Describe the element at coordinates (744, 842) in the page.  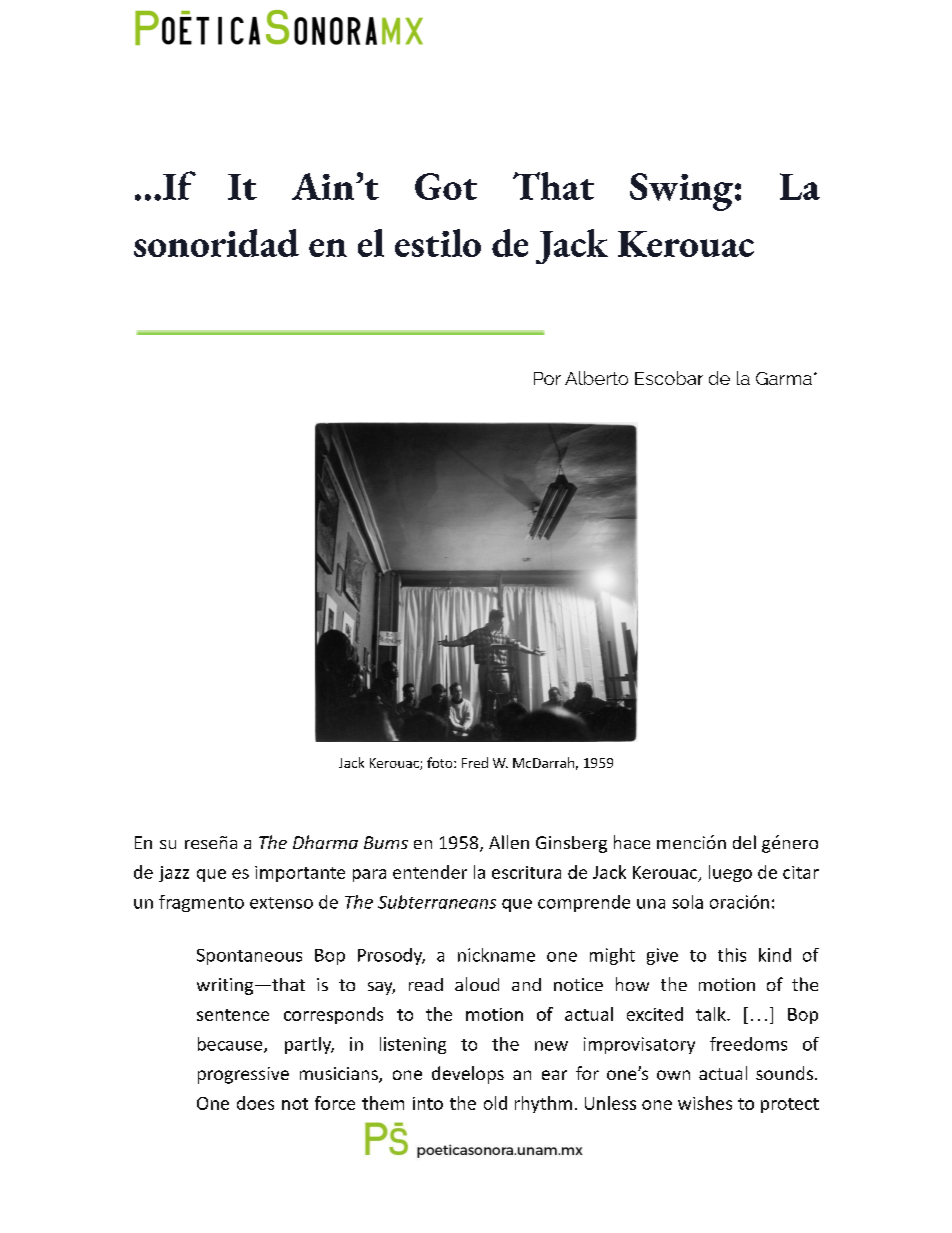
I see `del` at that location.
